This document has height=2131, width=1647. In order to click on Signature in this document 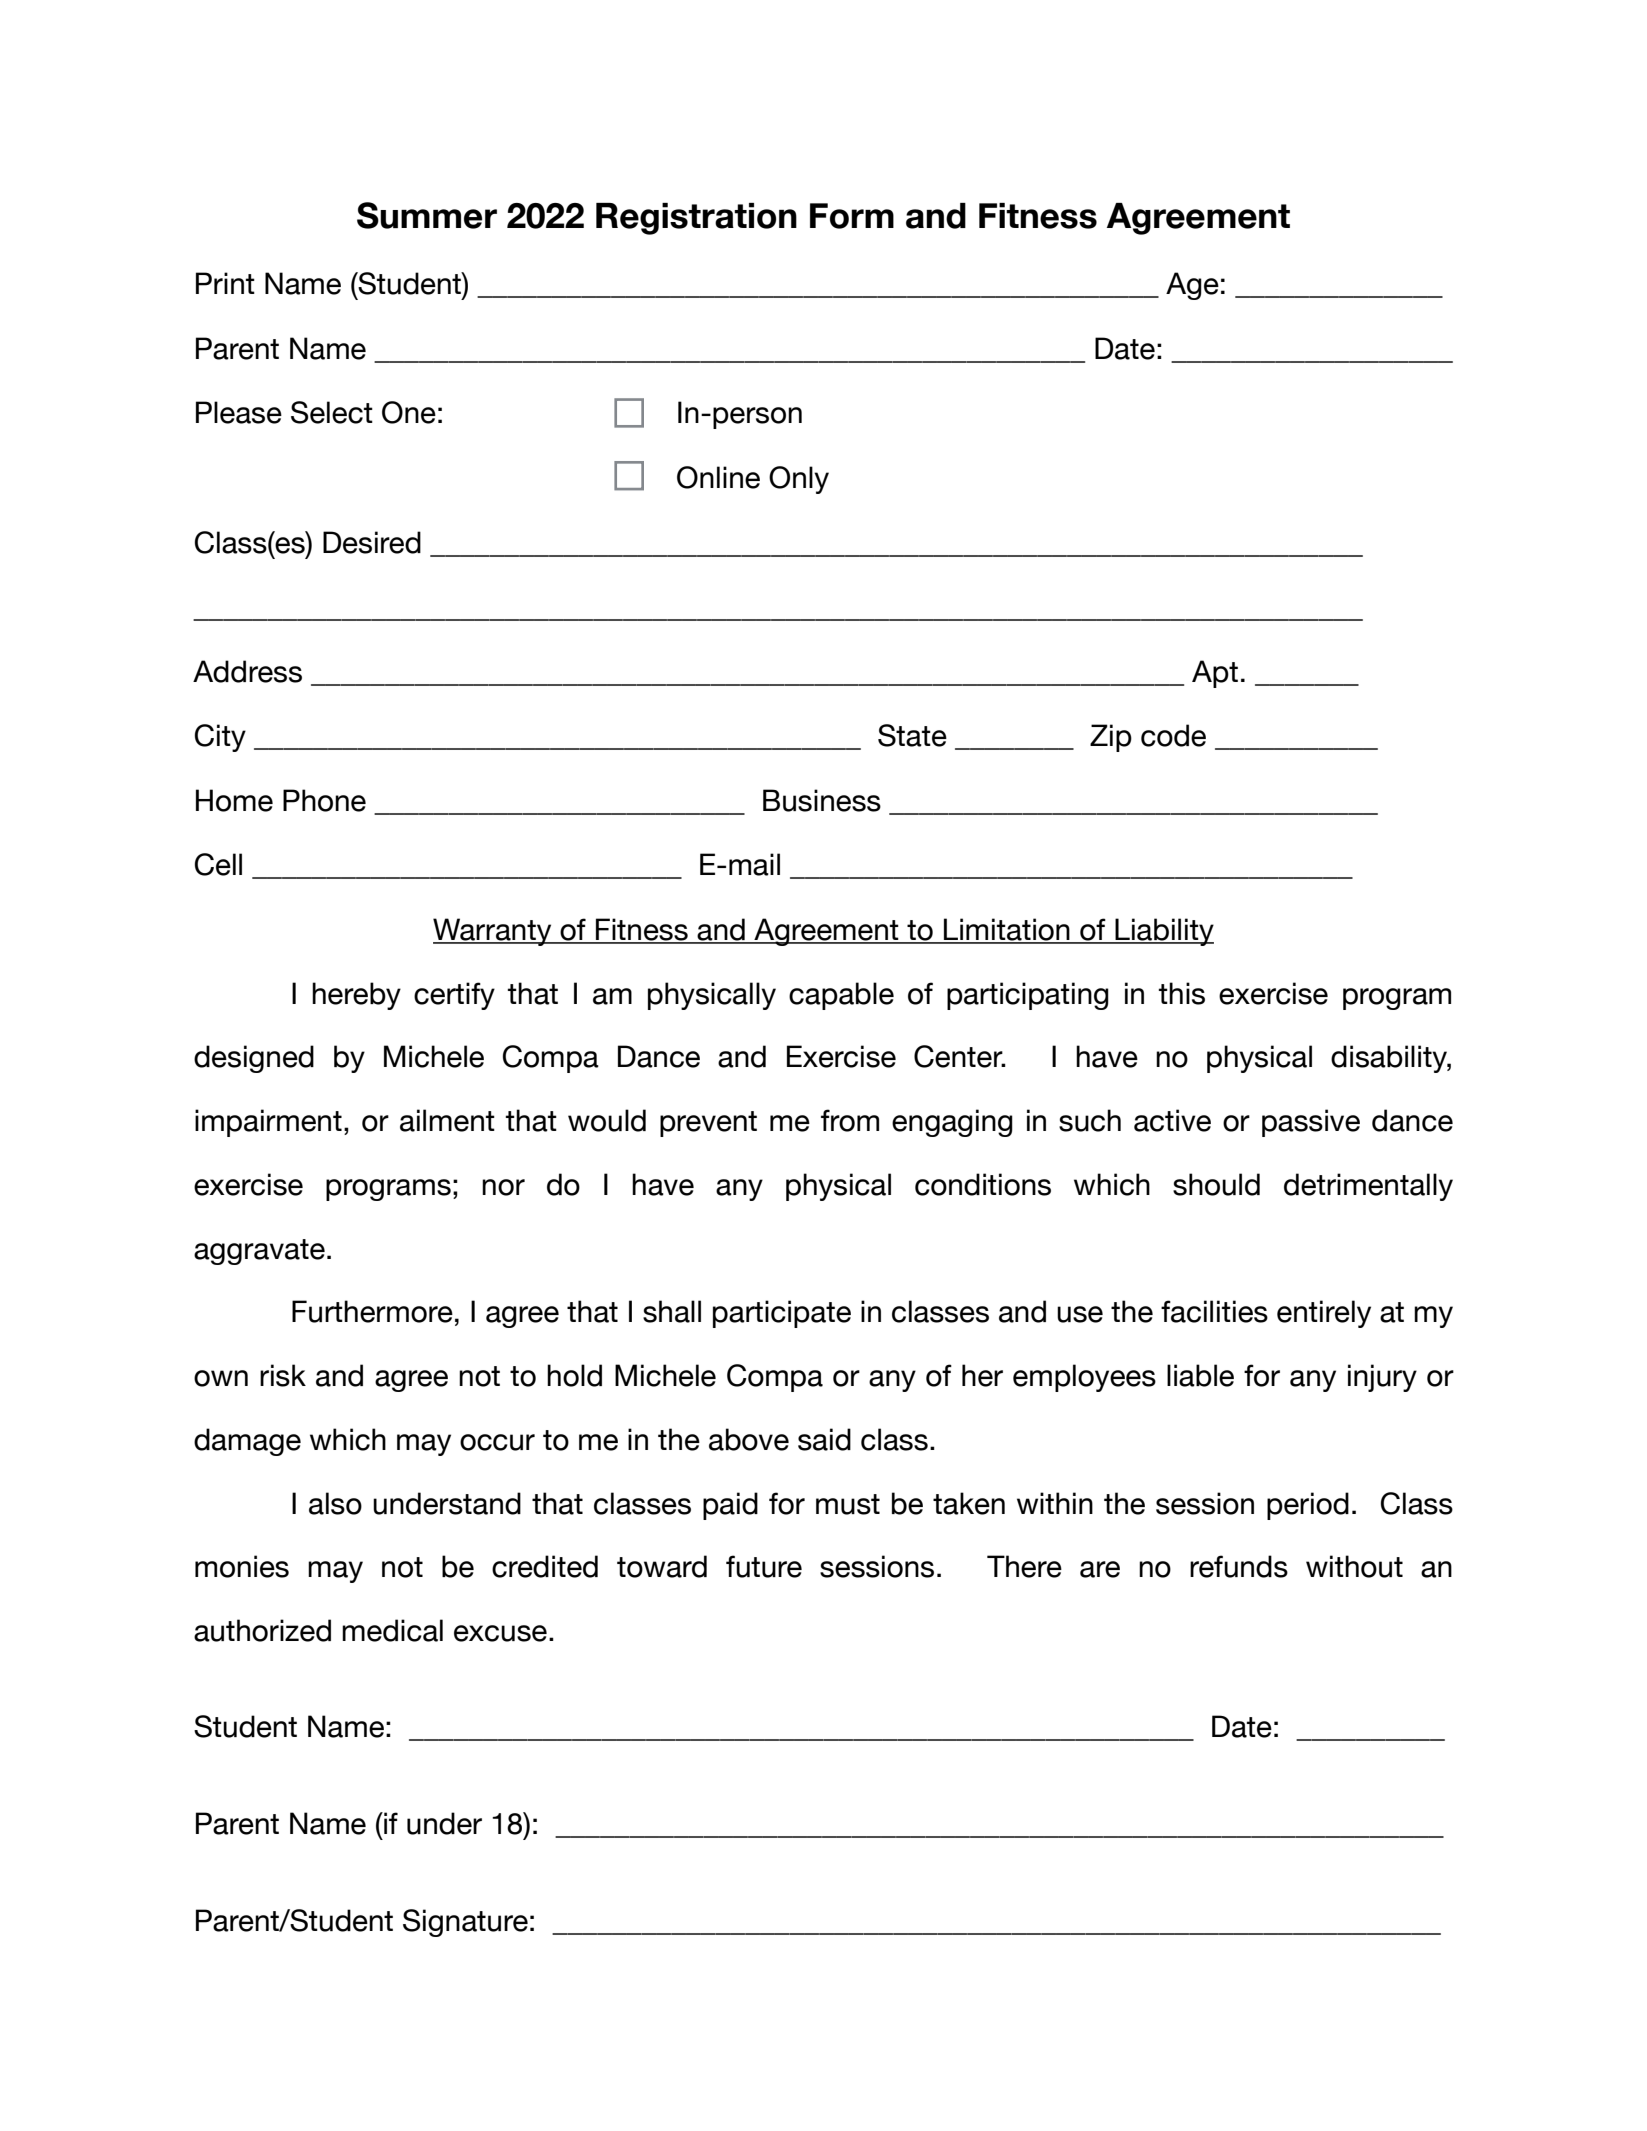, I will do `click(465, 1923)`.
